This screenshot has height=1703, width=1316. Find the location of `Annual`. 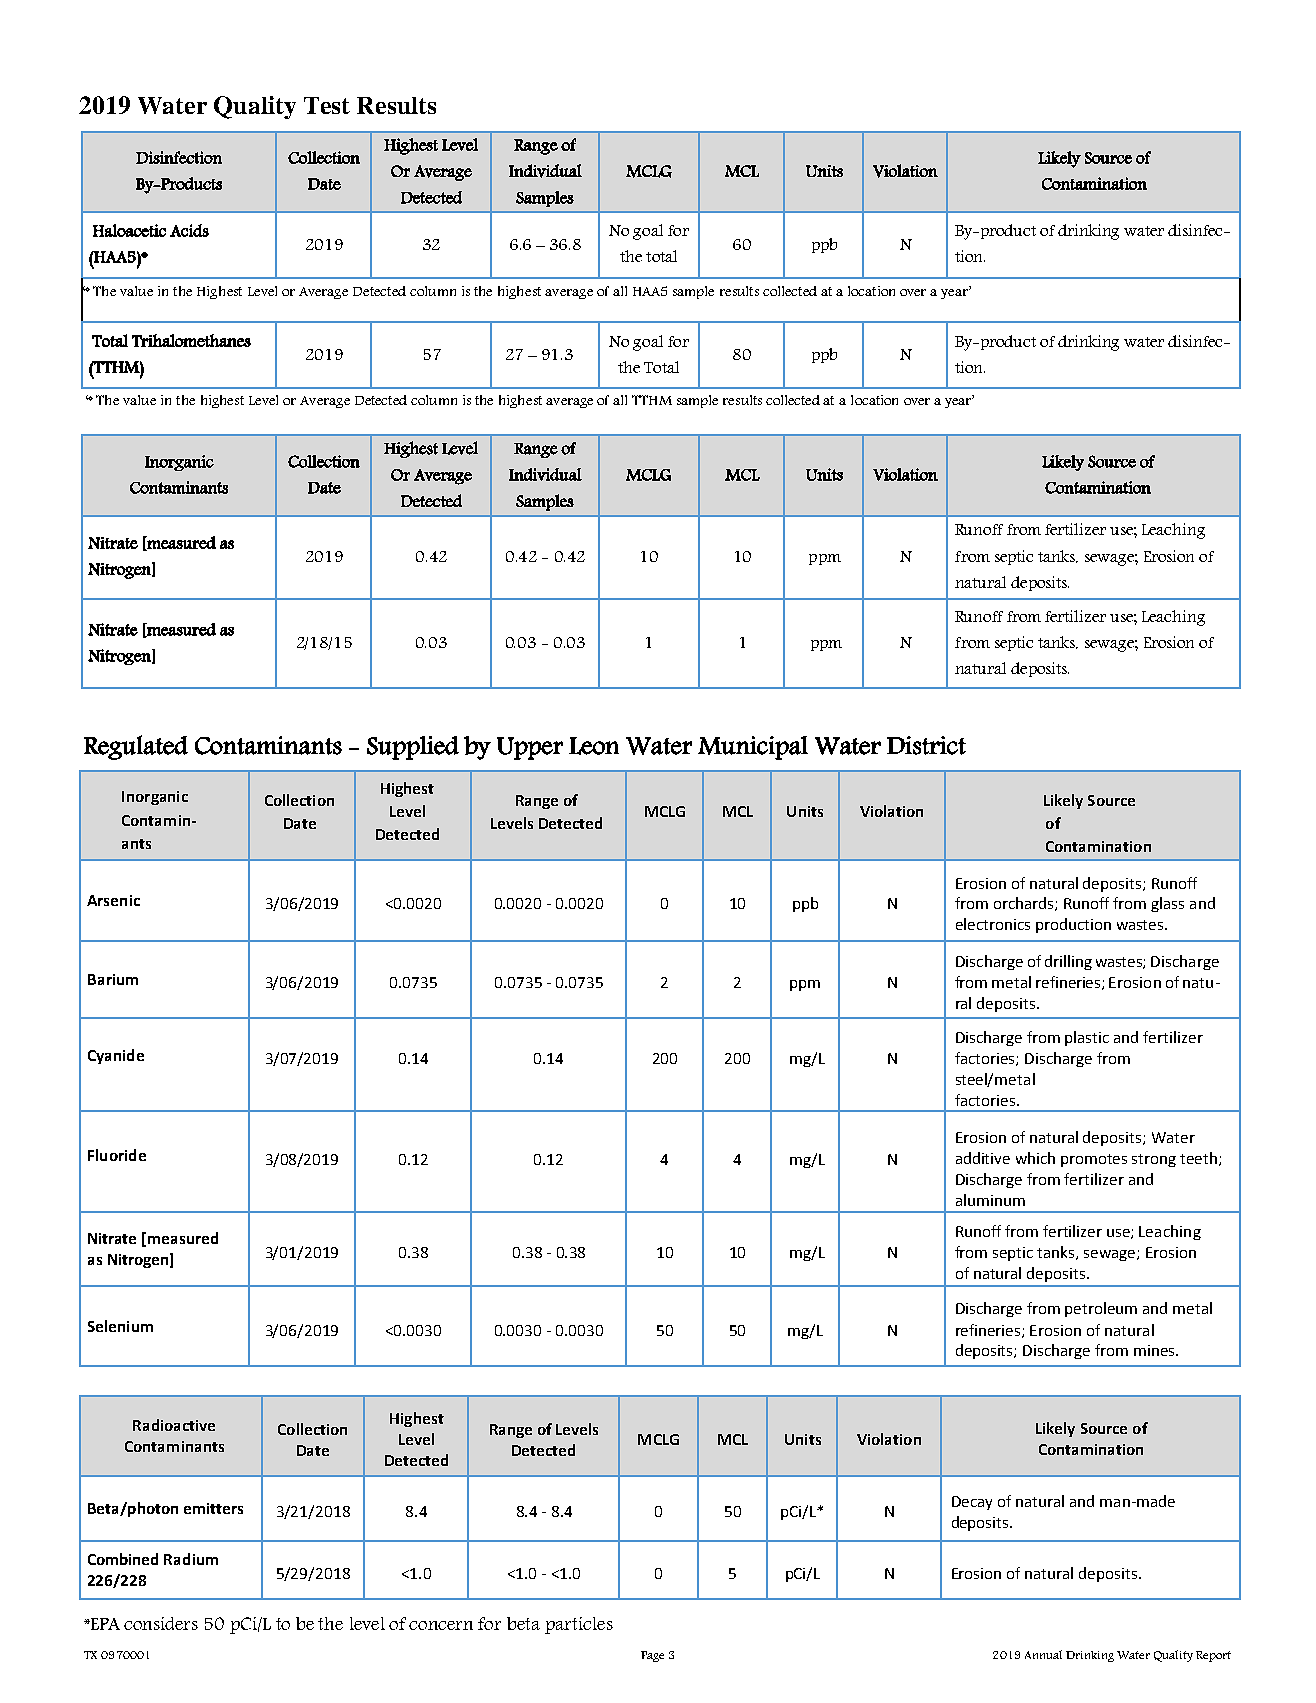

Annual is located at coordinates (1043, 1654).
